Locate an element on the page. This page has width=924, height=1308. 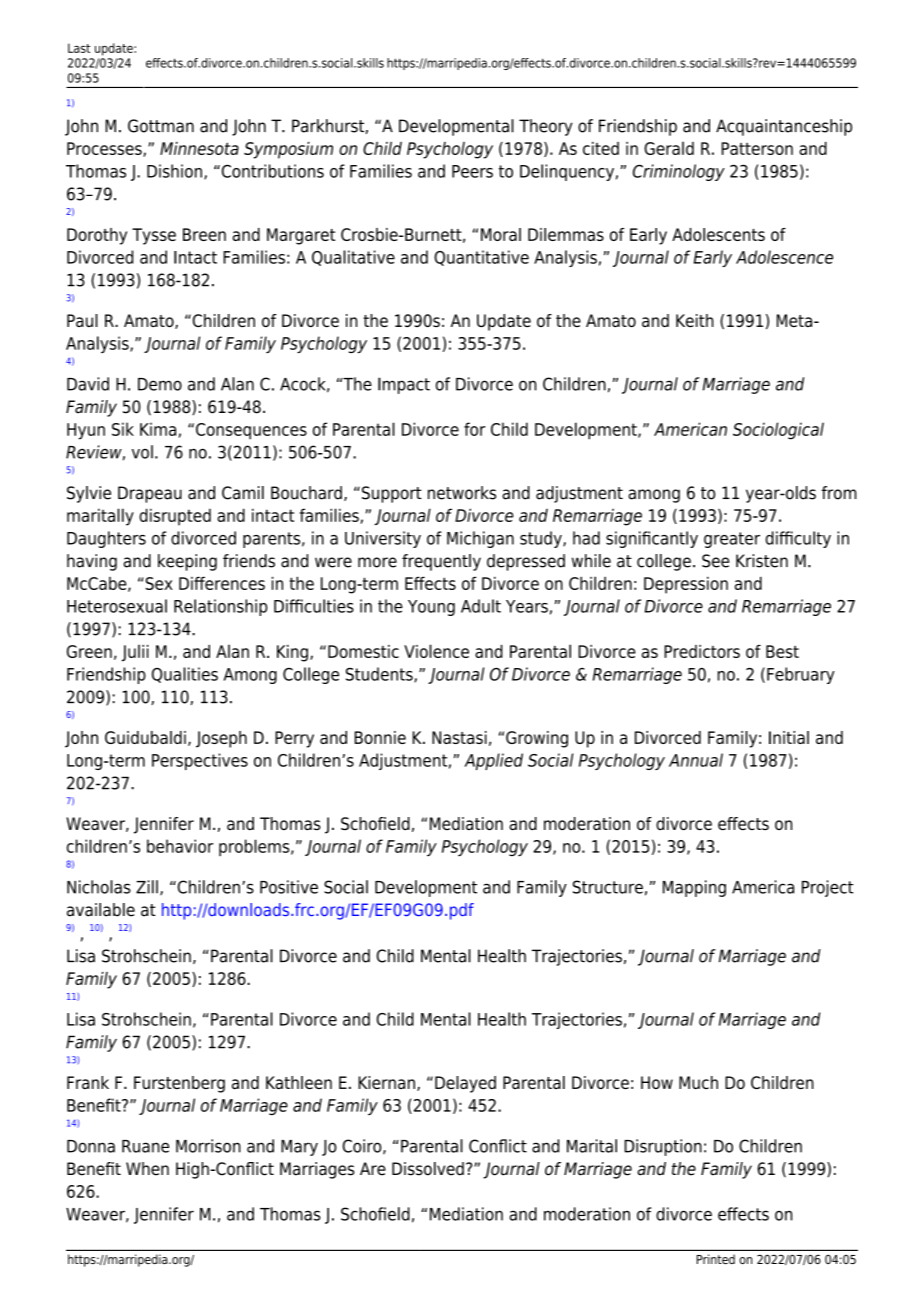
Dissolved is located at coordinates (428, 1169).
